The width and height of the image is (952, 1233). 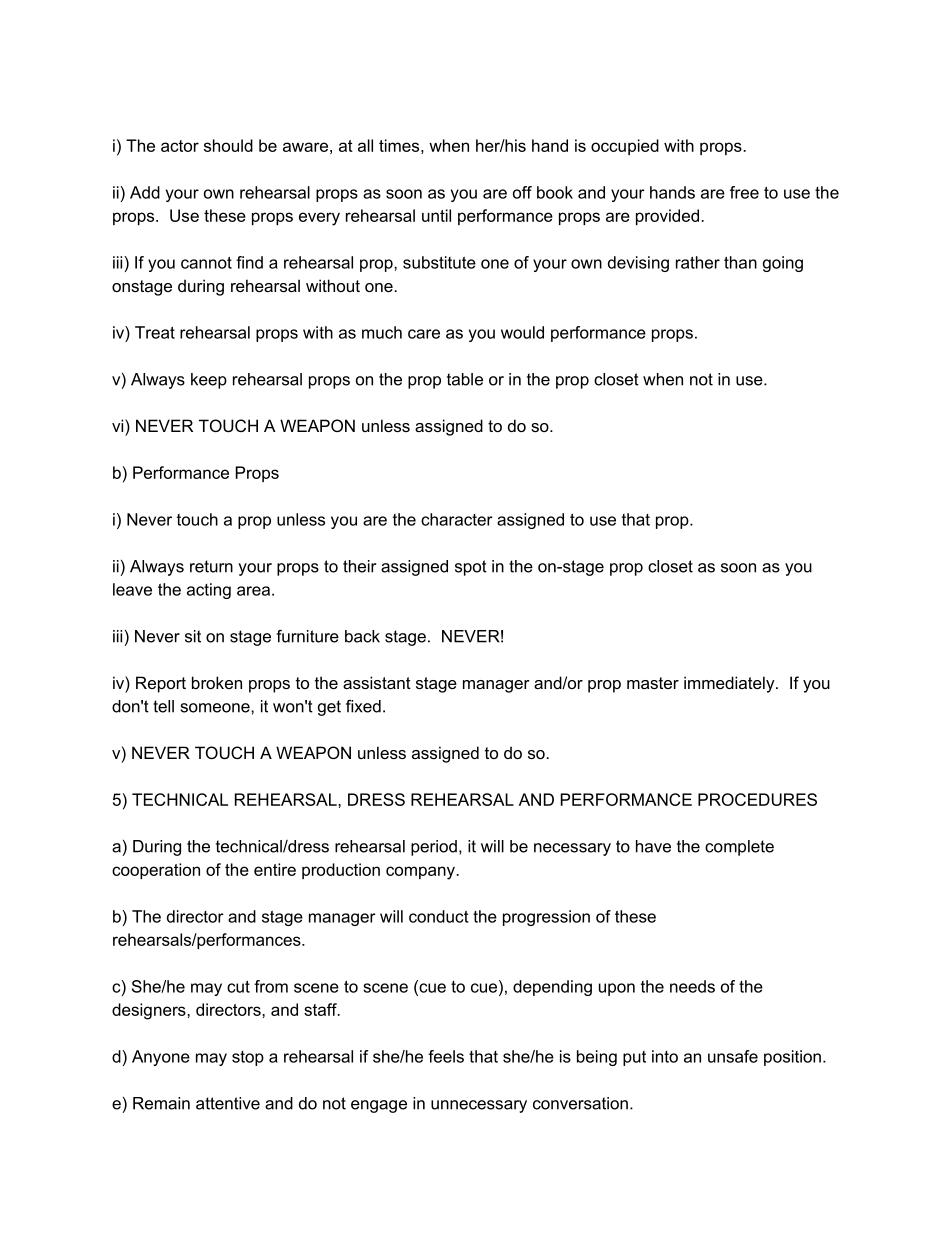 What do you see at coordinates (446, 1056) in the image?
I see `feels` at bounding box center [446, 1056].
